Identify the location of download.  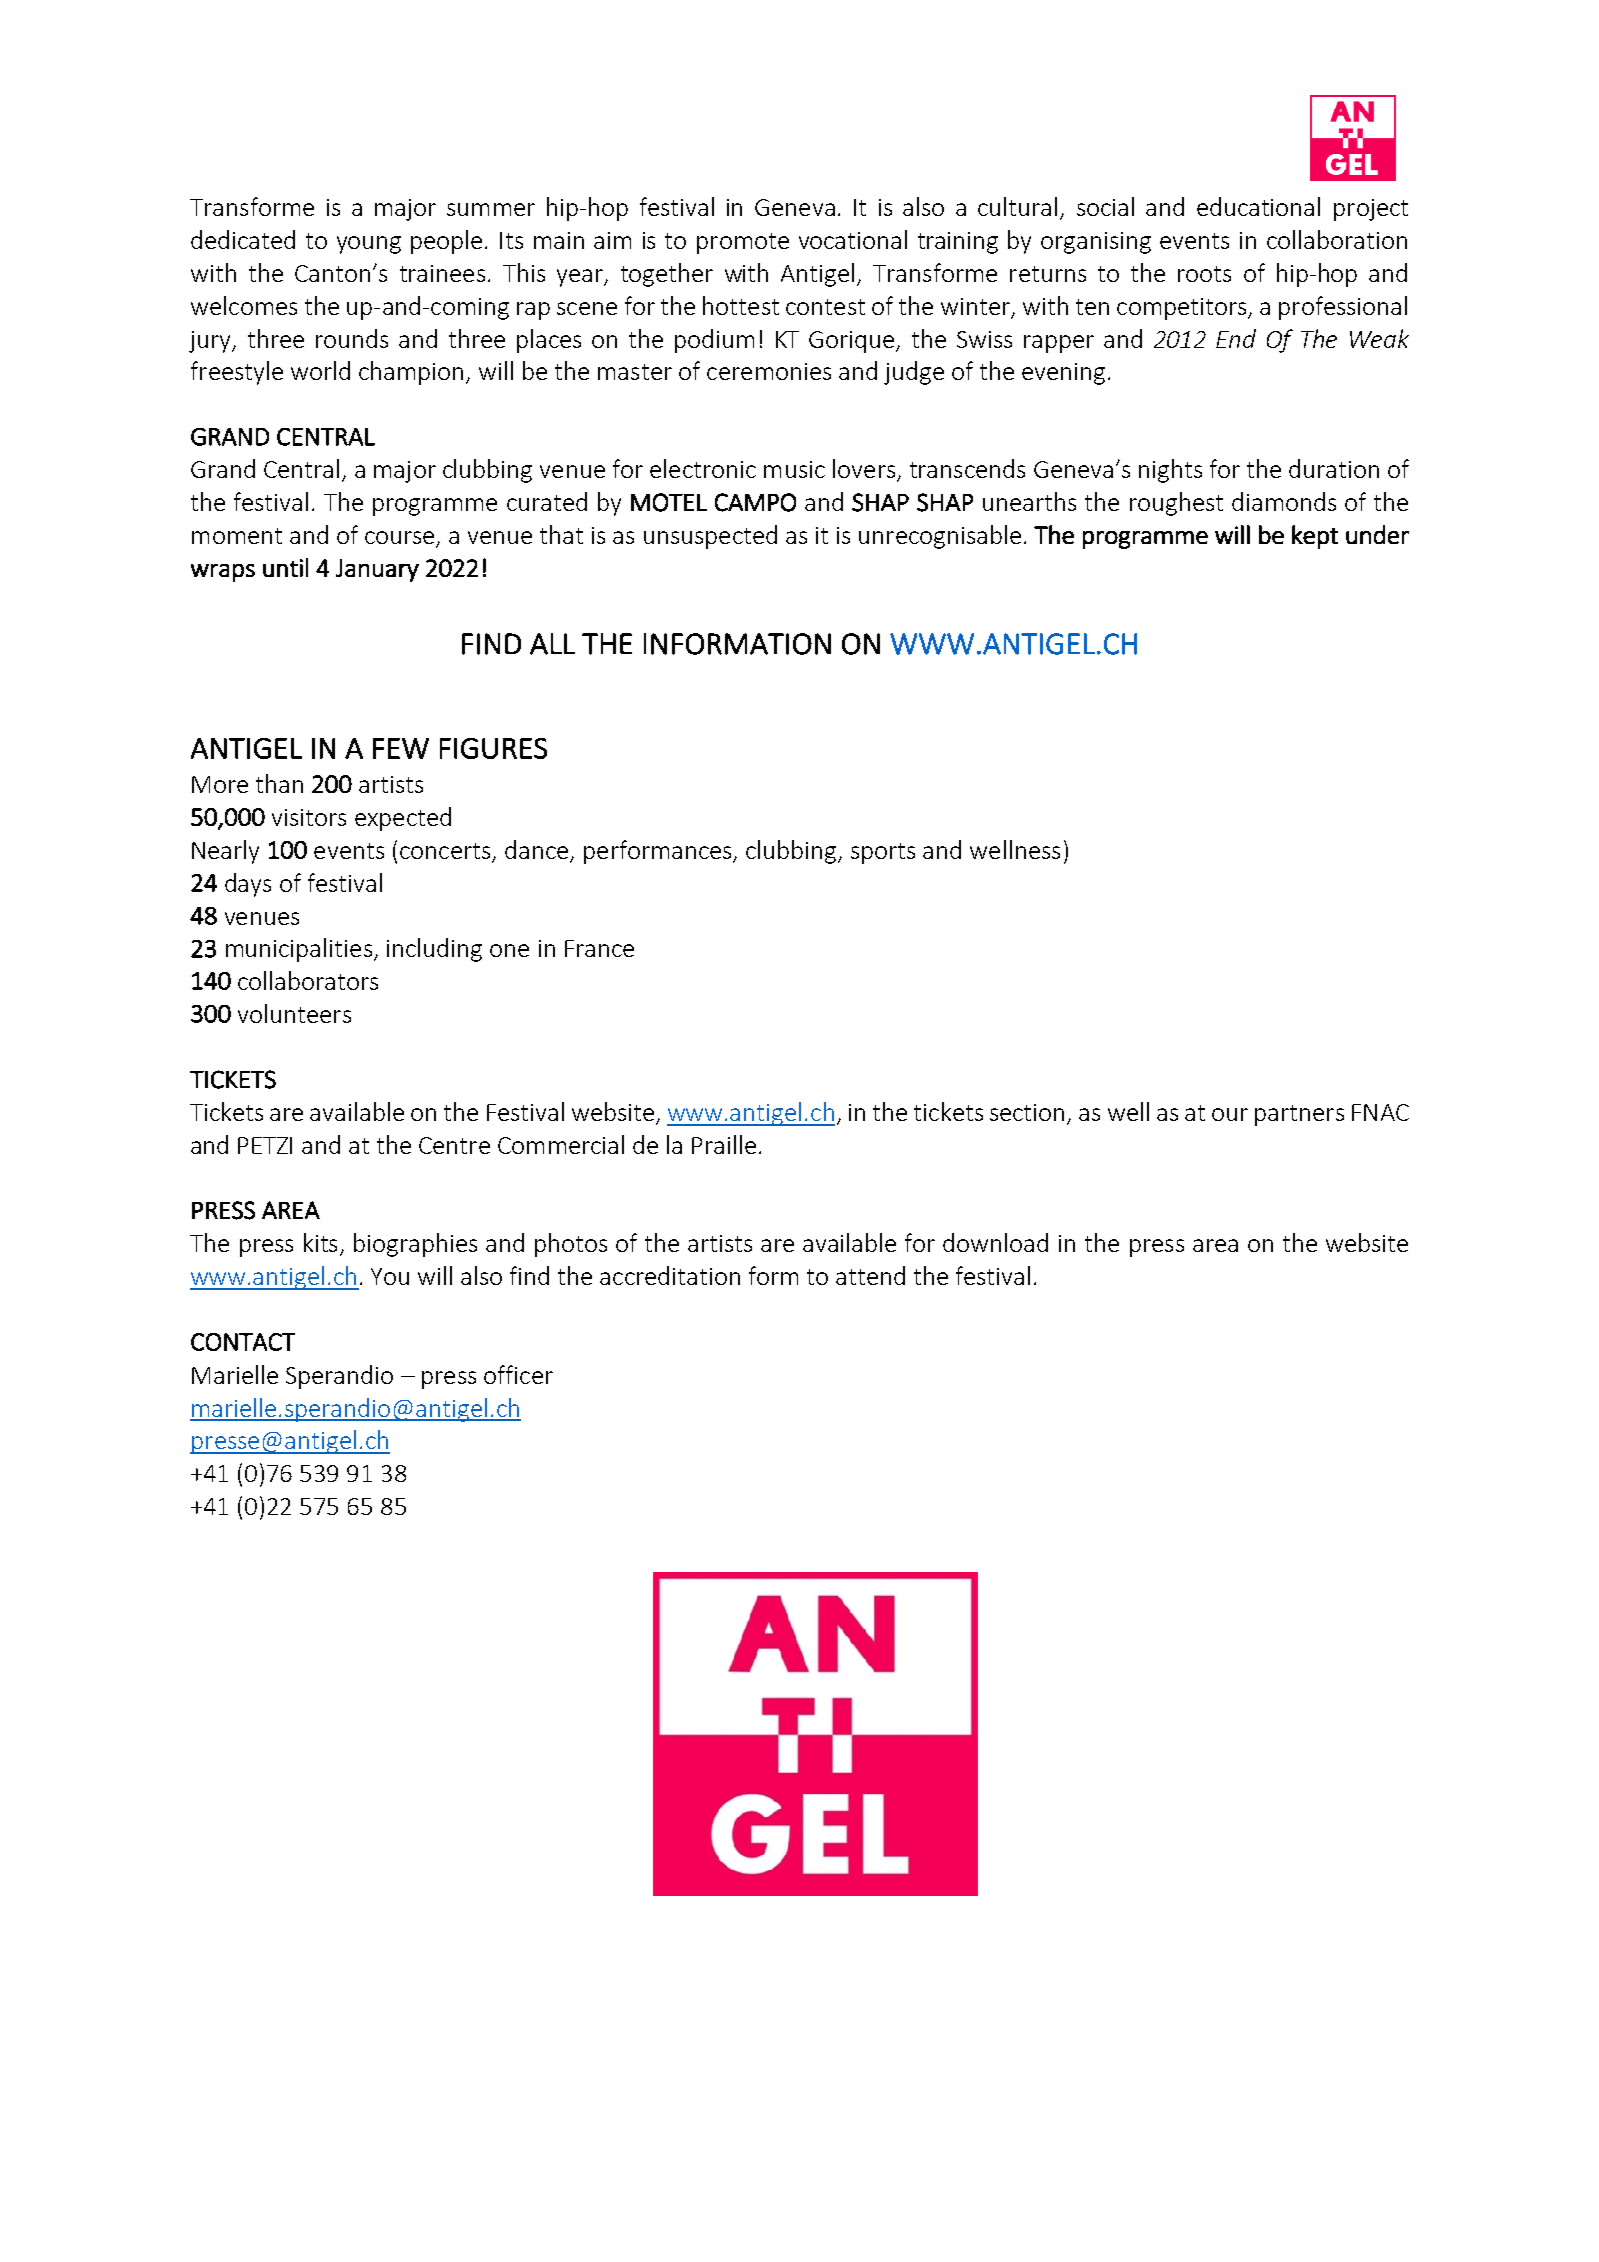
(995, 1242).
